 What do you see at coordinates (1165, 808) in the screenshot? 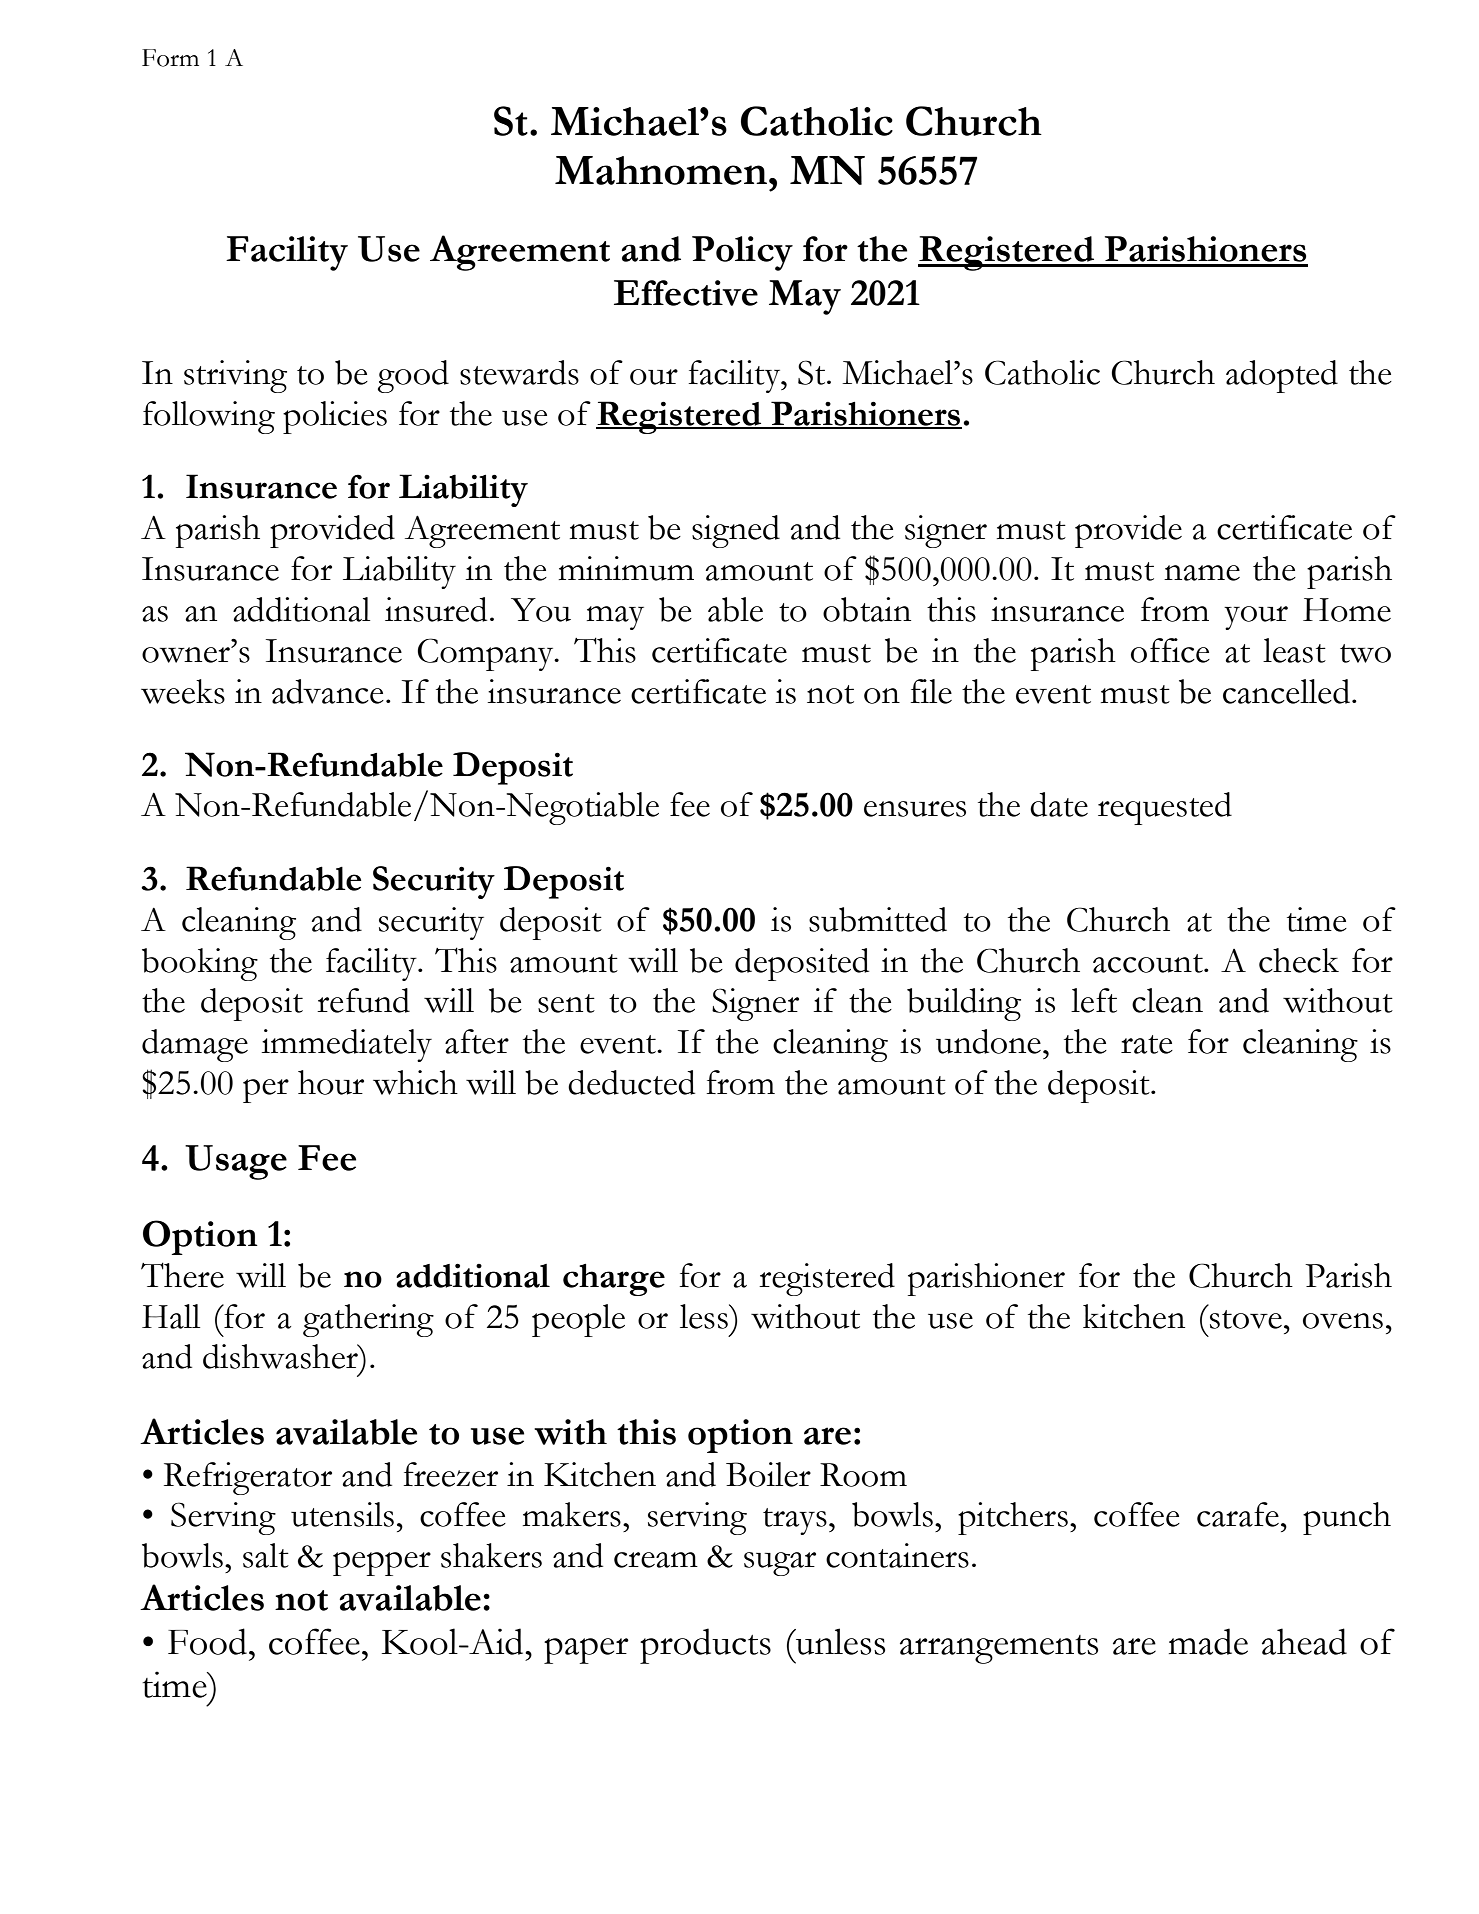
I see `requested` at bounding box center [1165, 808].
